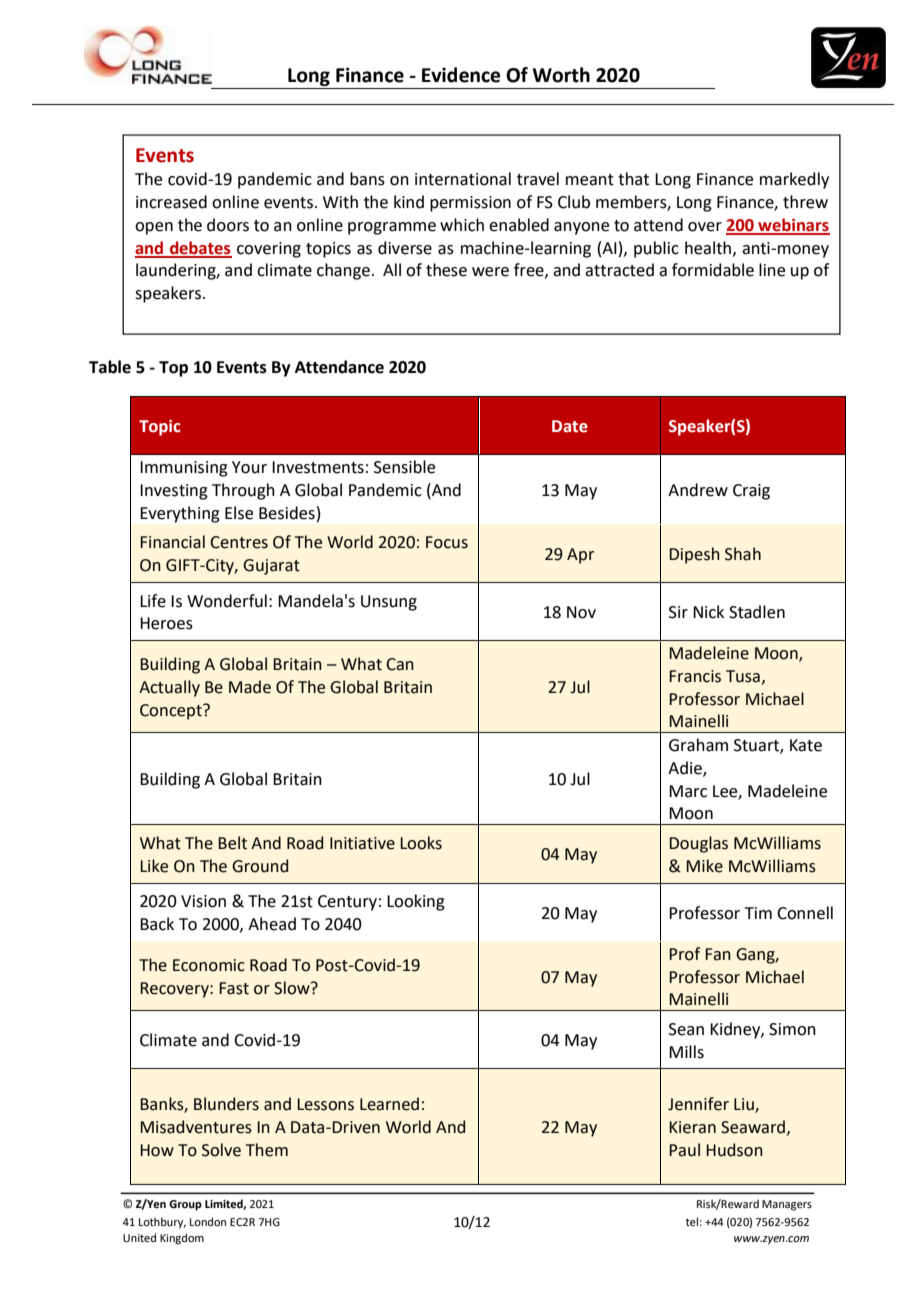  Describe the element at coordinates (203, 901) in the page. I see `Vision` at that location.
